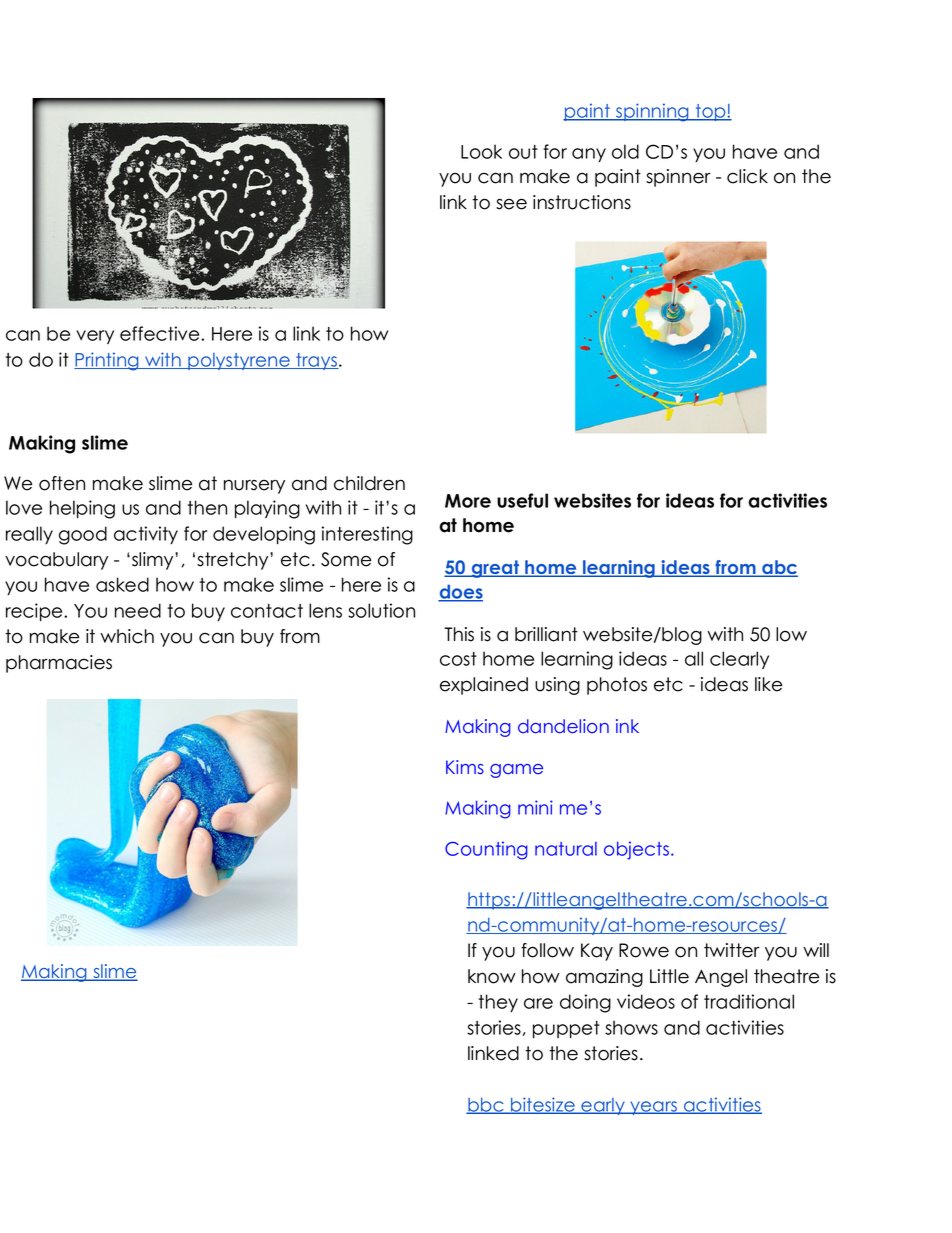 The image size is (952, 1233). What do you see at coordinates (779, 568) in the screenshot?
I see `abc` at bounding box center [779, 568].
